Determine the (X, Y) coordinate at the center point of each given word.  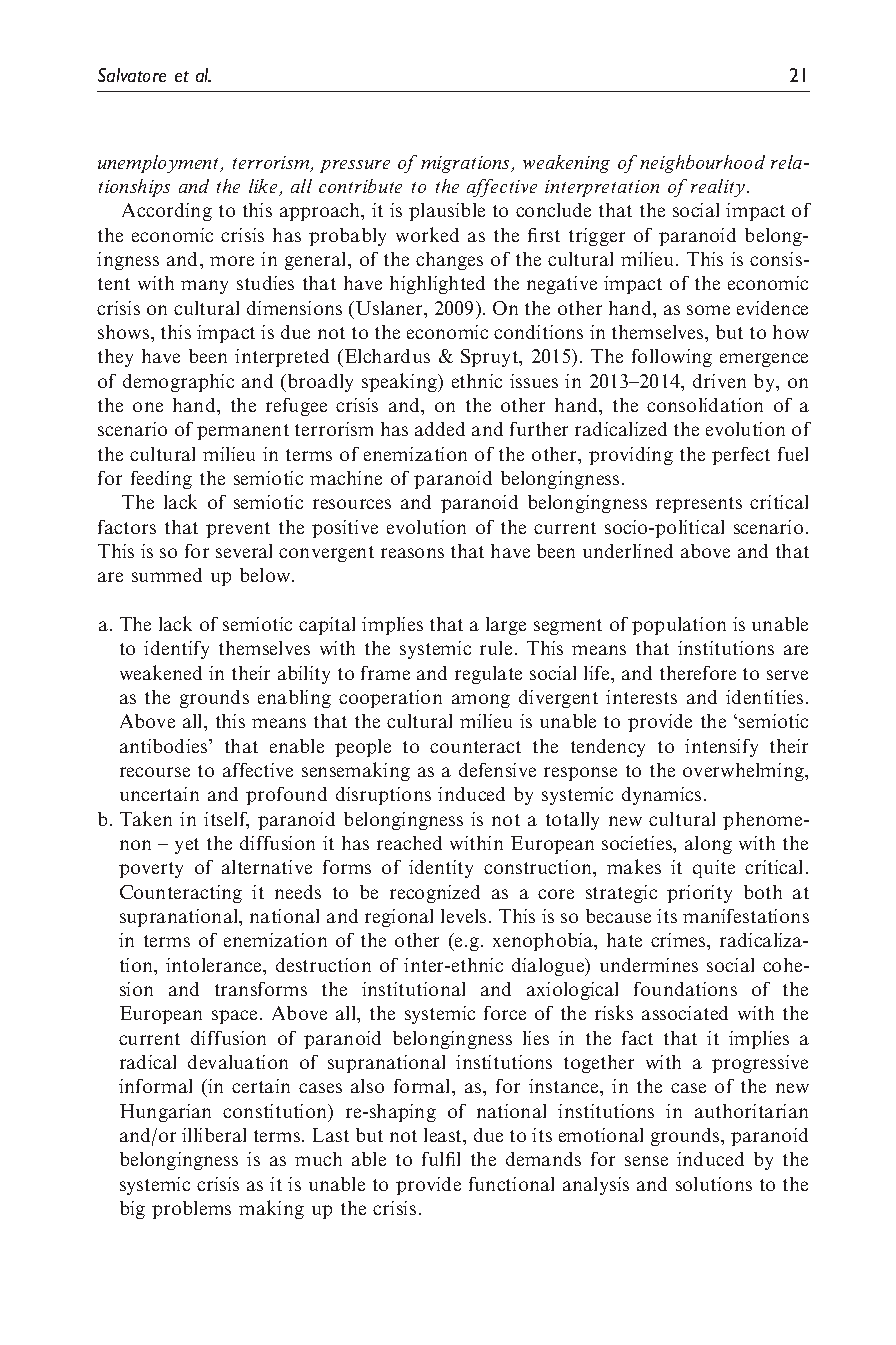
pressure (355, 166)
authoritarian (751, 1111)
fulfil (441, 1159)
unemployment (160, 164)
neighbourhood (702, 164)
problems (191, 1210)
